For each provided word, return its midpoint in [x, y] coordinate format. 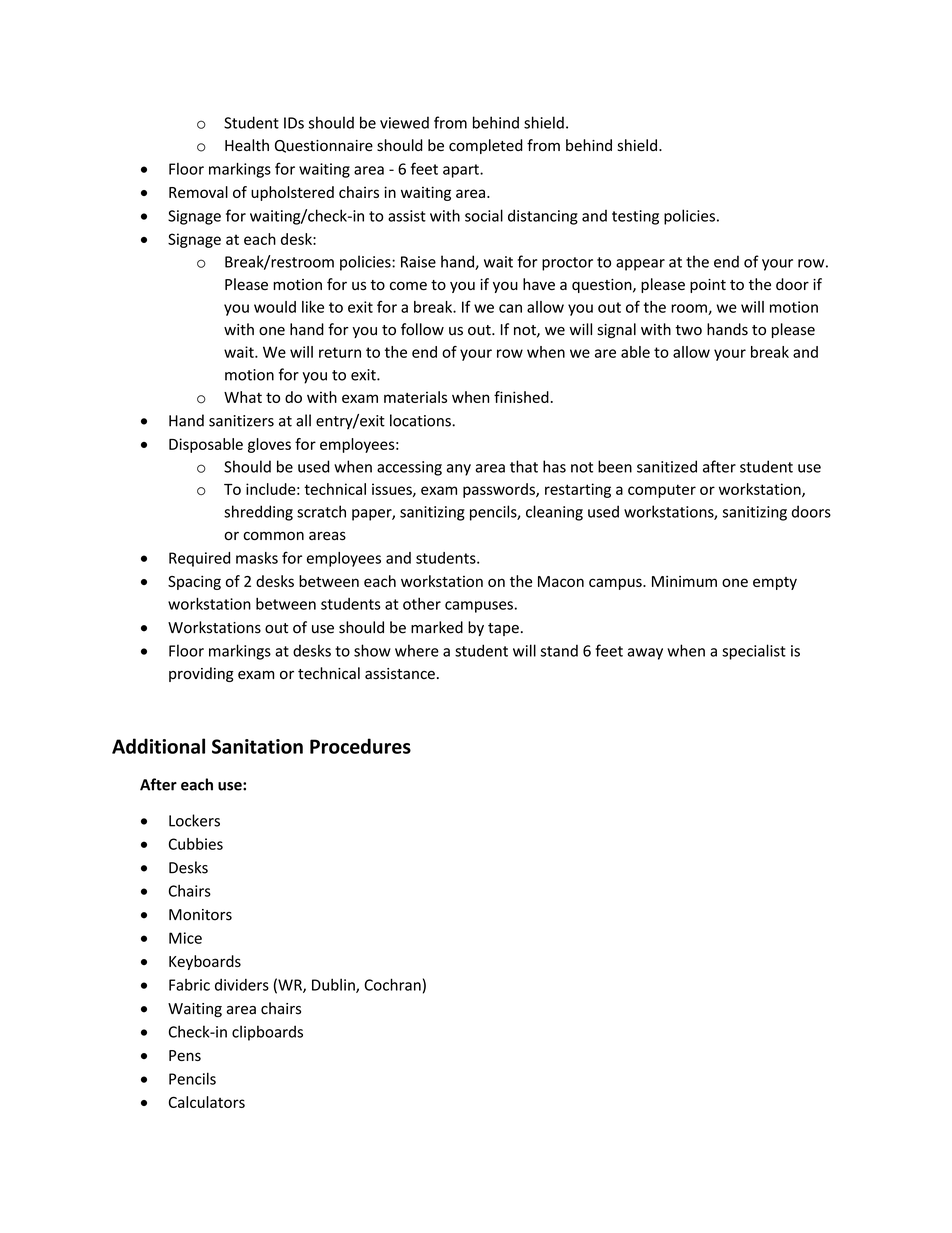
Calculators [207, 1102]
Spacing [194, 582]
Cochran [392, 984]
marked [437, 627]
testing [635, 217]
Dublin [334, 986]
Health [247, 145]
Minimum [684, 581]
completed [486, 146]
